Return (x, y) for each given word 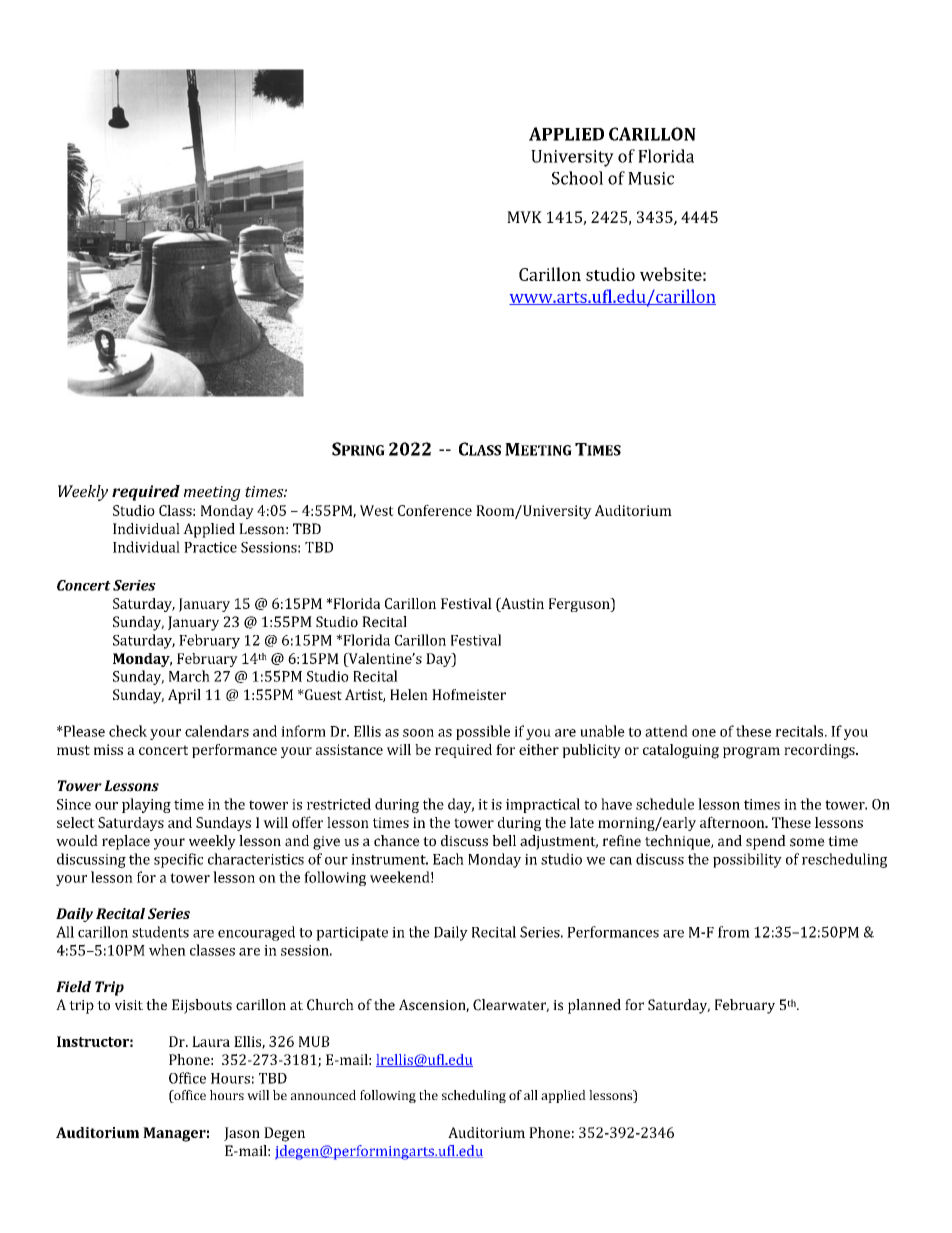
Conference (435, 510)
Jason (242, 1134)
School (577, 178)
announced (323, 1095)
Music (651, 178)
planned (594, 1006)
